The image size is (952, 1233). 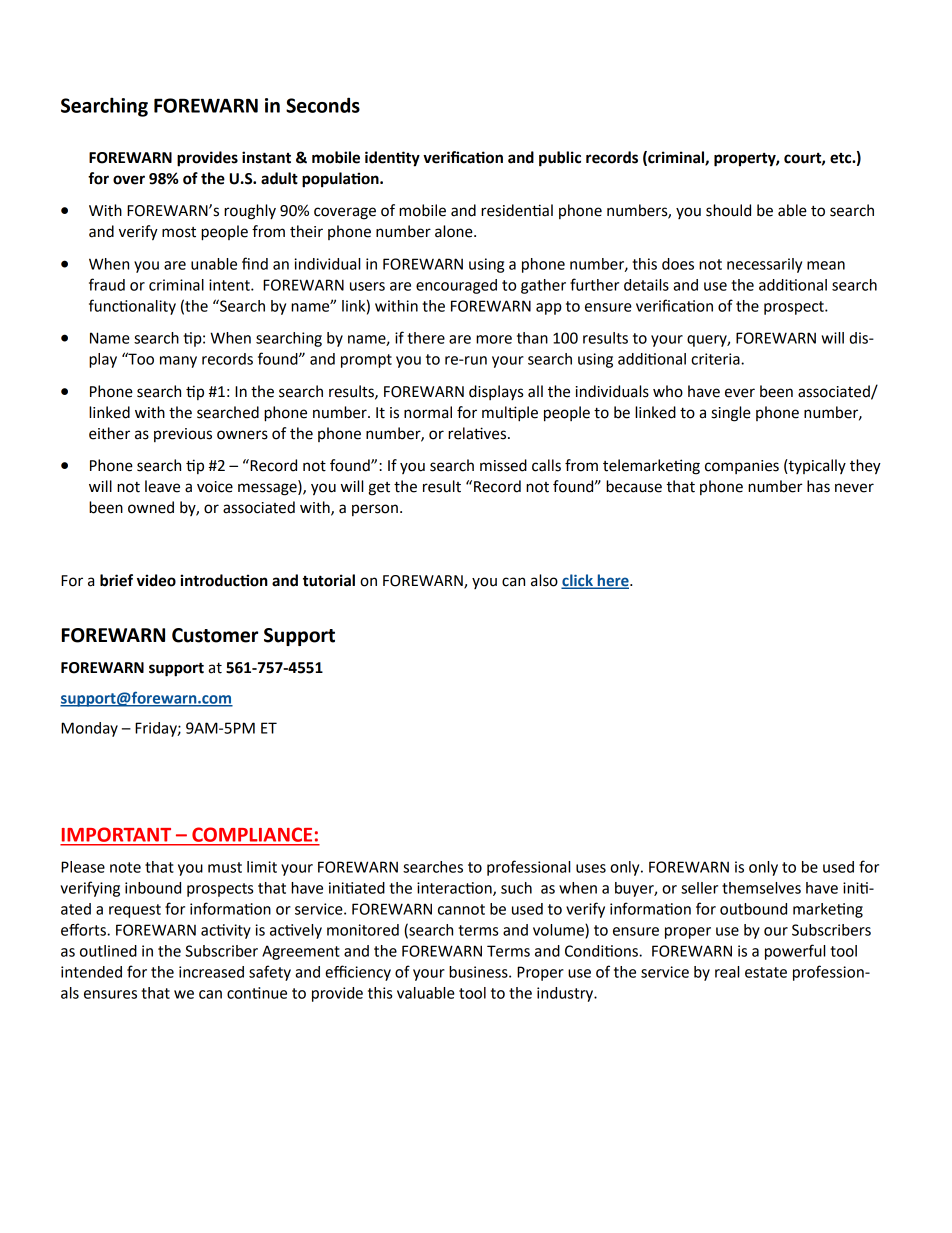 I want to click on instant, so click(x=266, y=157).
